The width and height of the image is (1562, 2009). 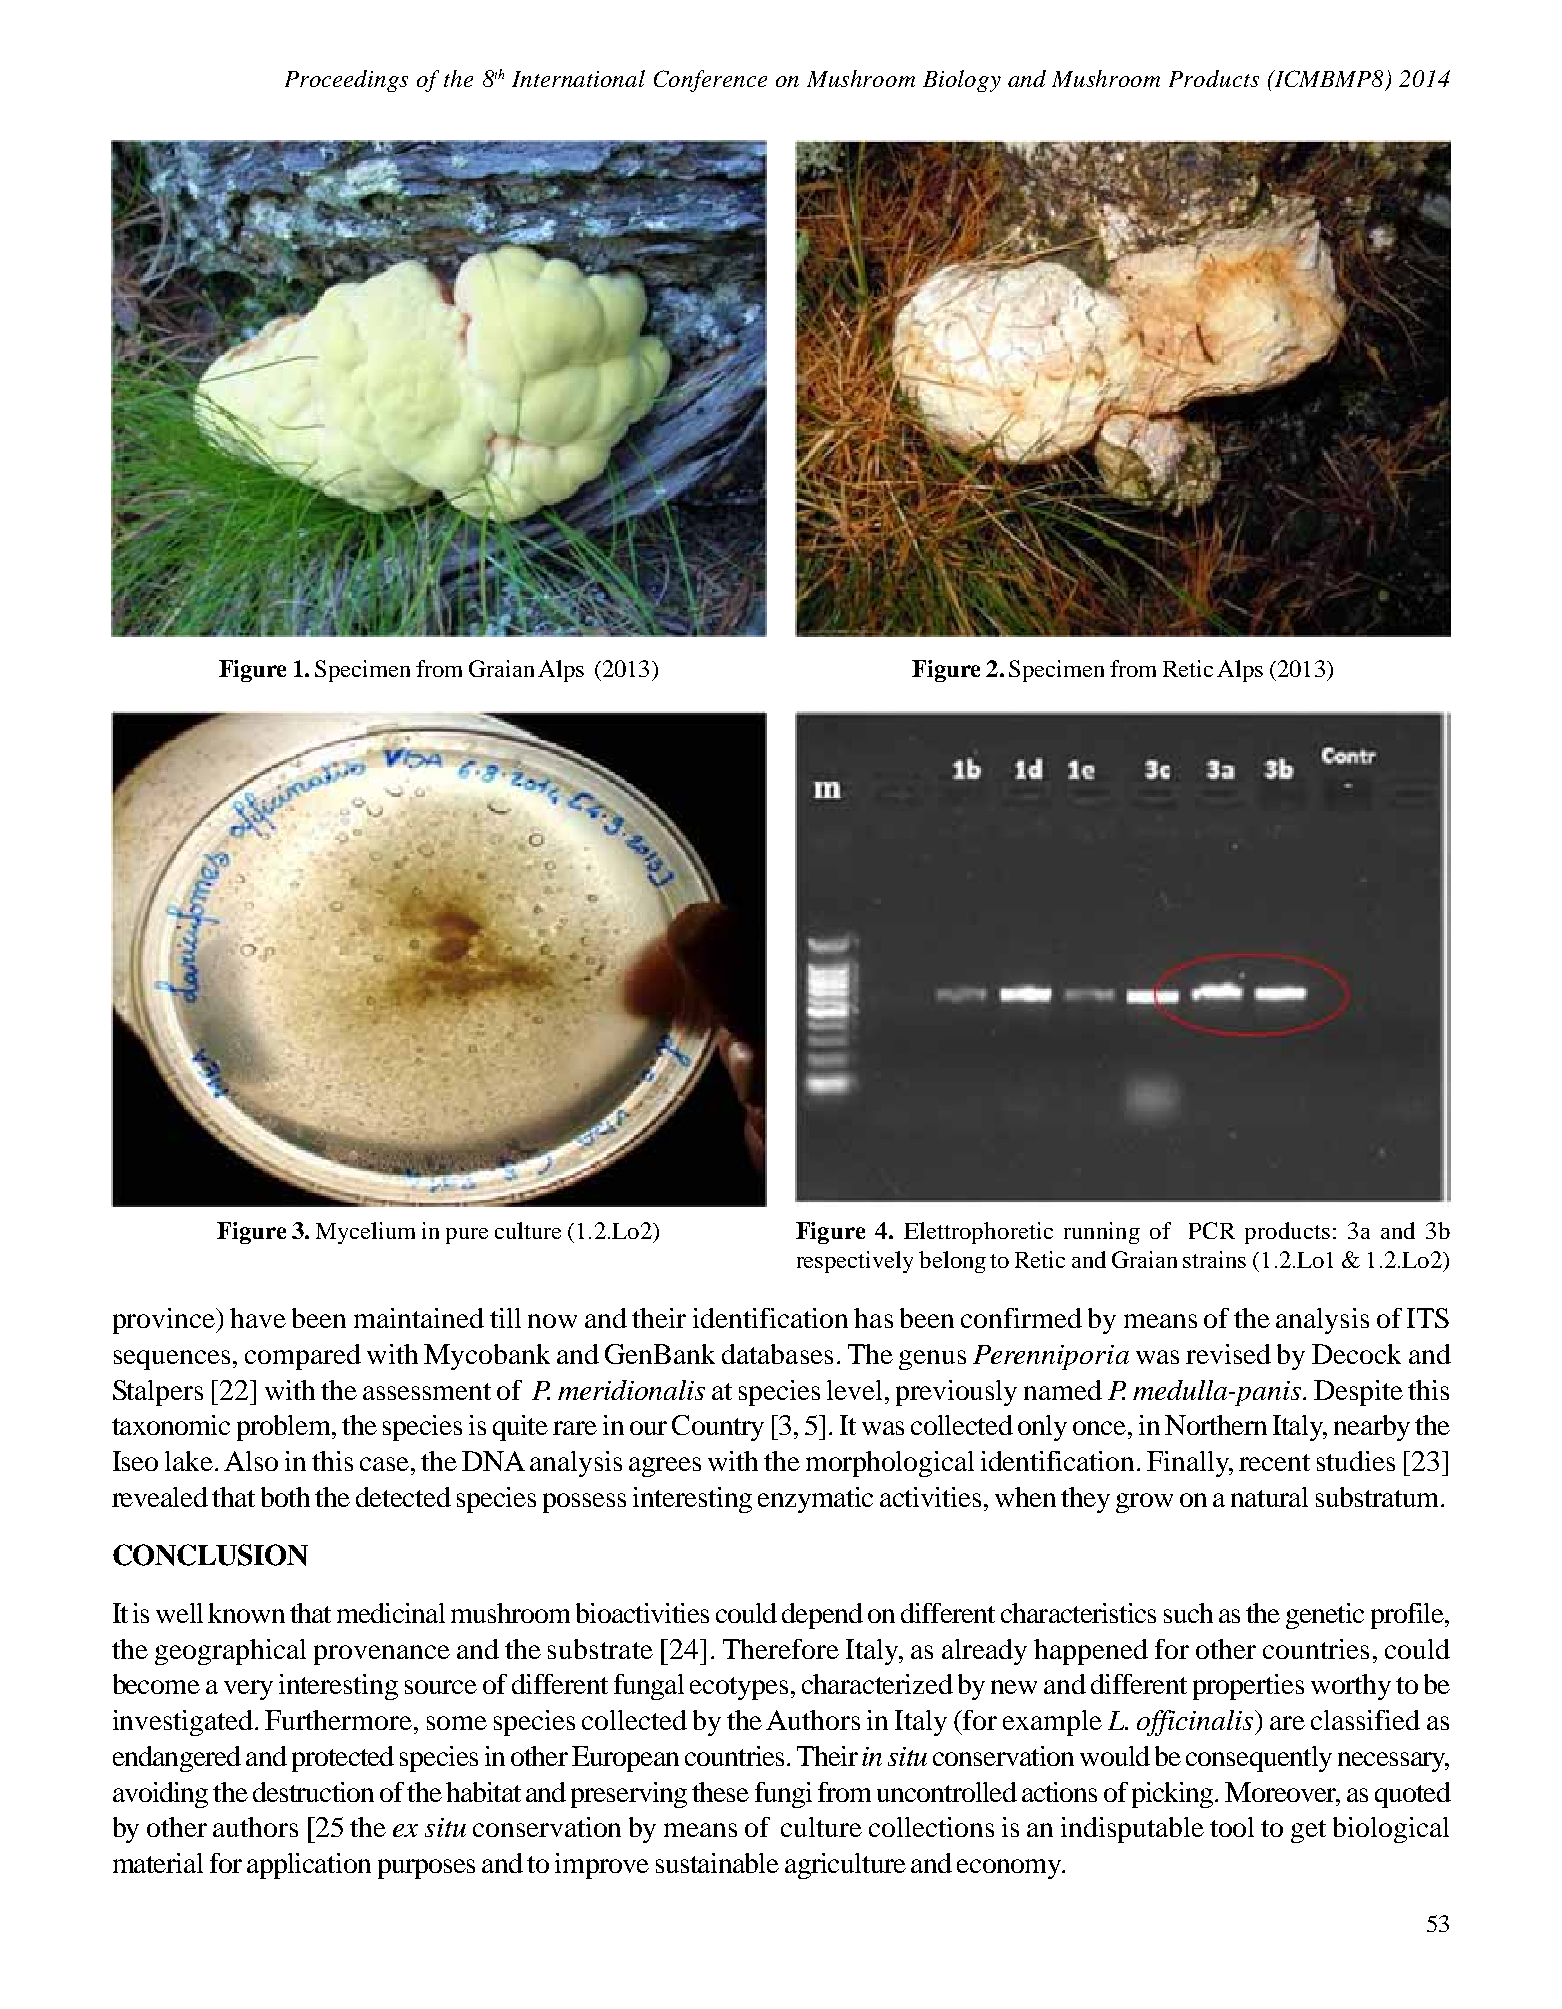 I want to click on fungi, so click(x=783, y=1795).
